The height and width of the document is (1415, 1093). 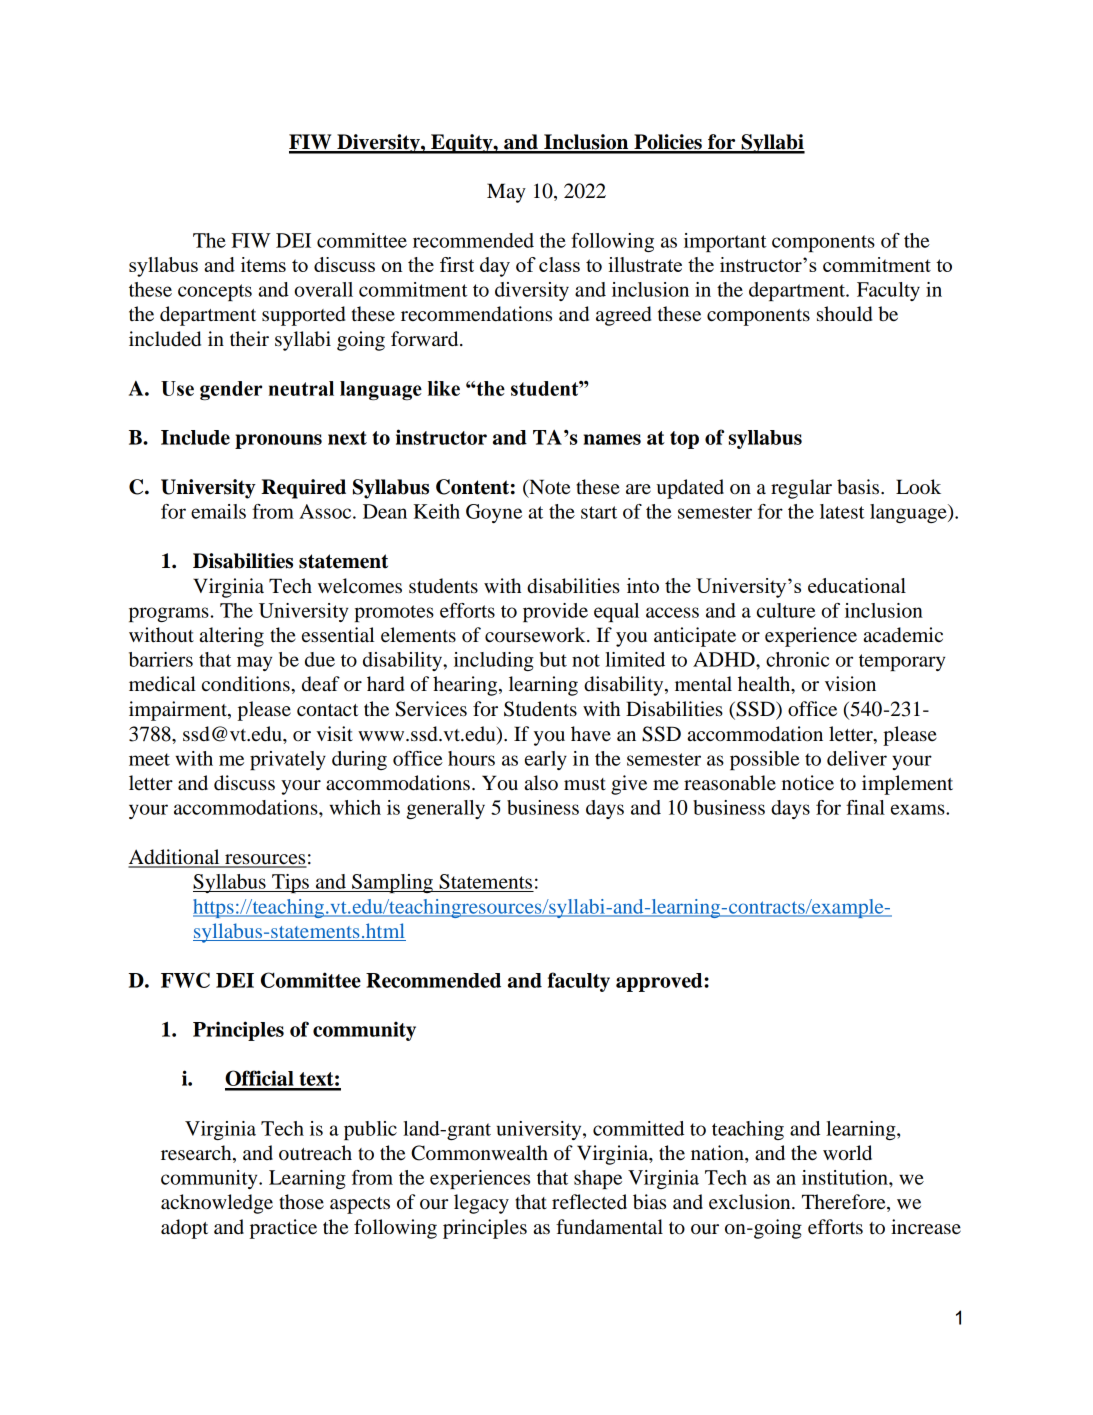 What do you see at coordinates (844, 314) in the document?
I see `should` at bounding box center [844, 314].
